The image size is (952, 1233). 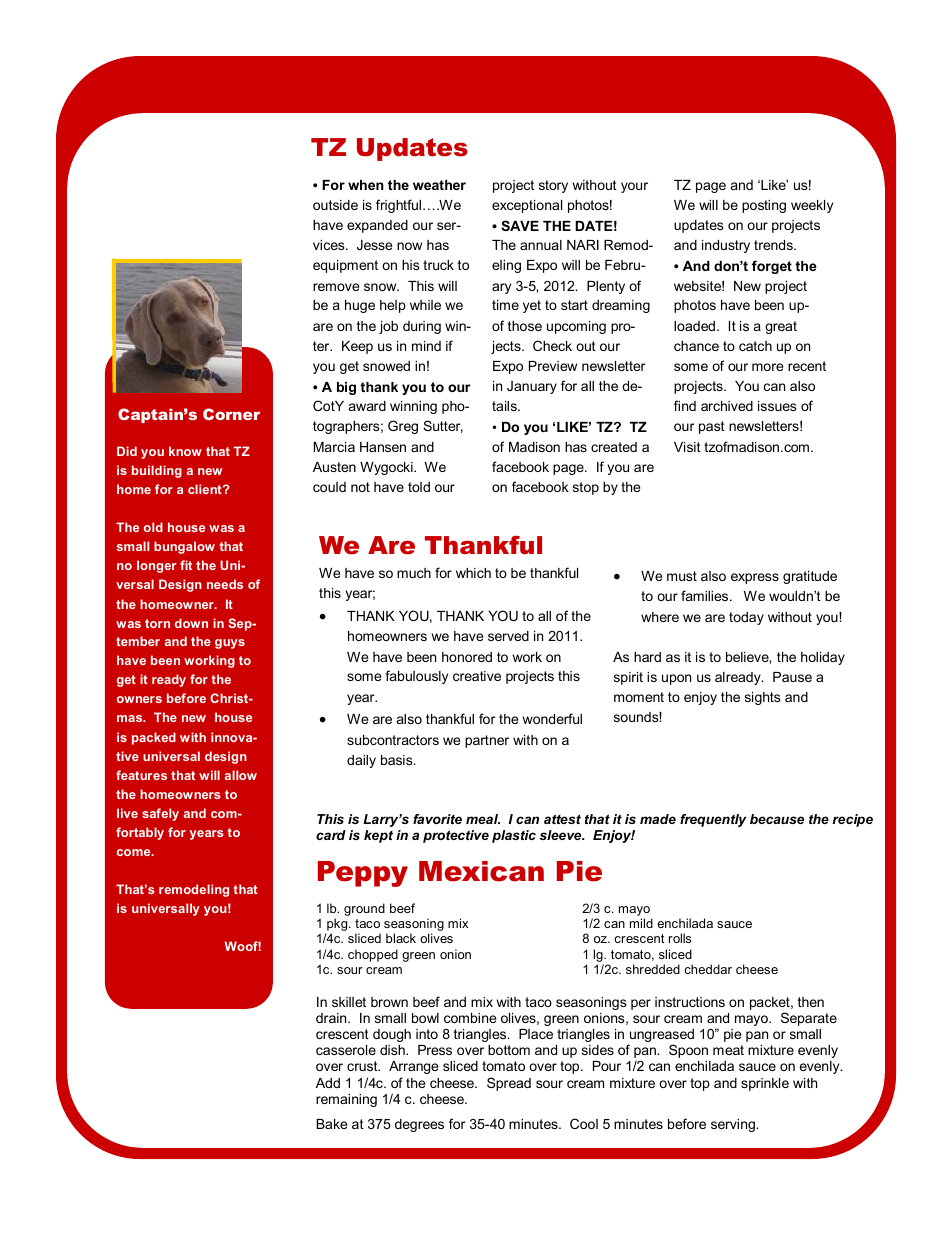 I want to click on Corner, so click(x=231, y=414).
